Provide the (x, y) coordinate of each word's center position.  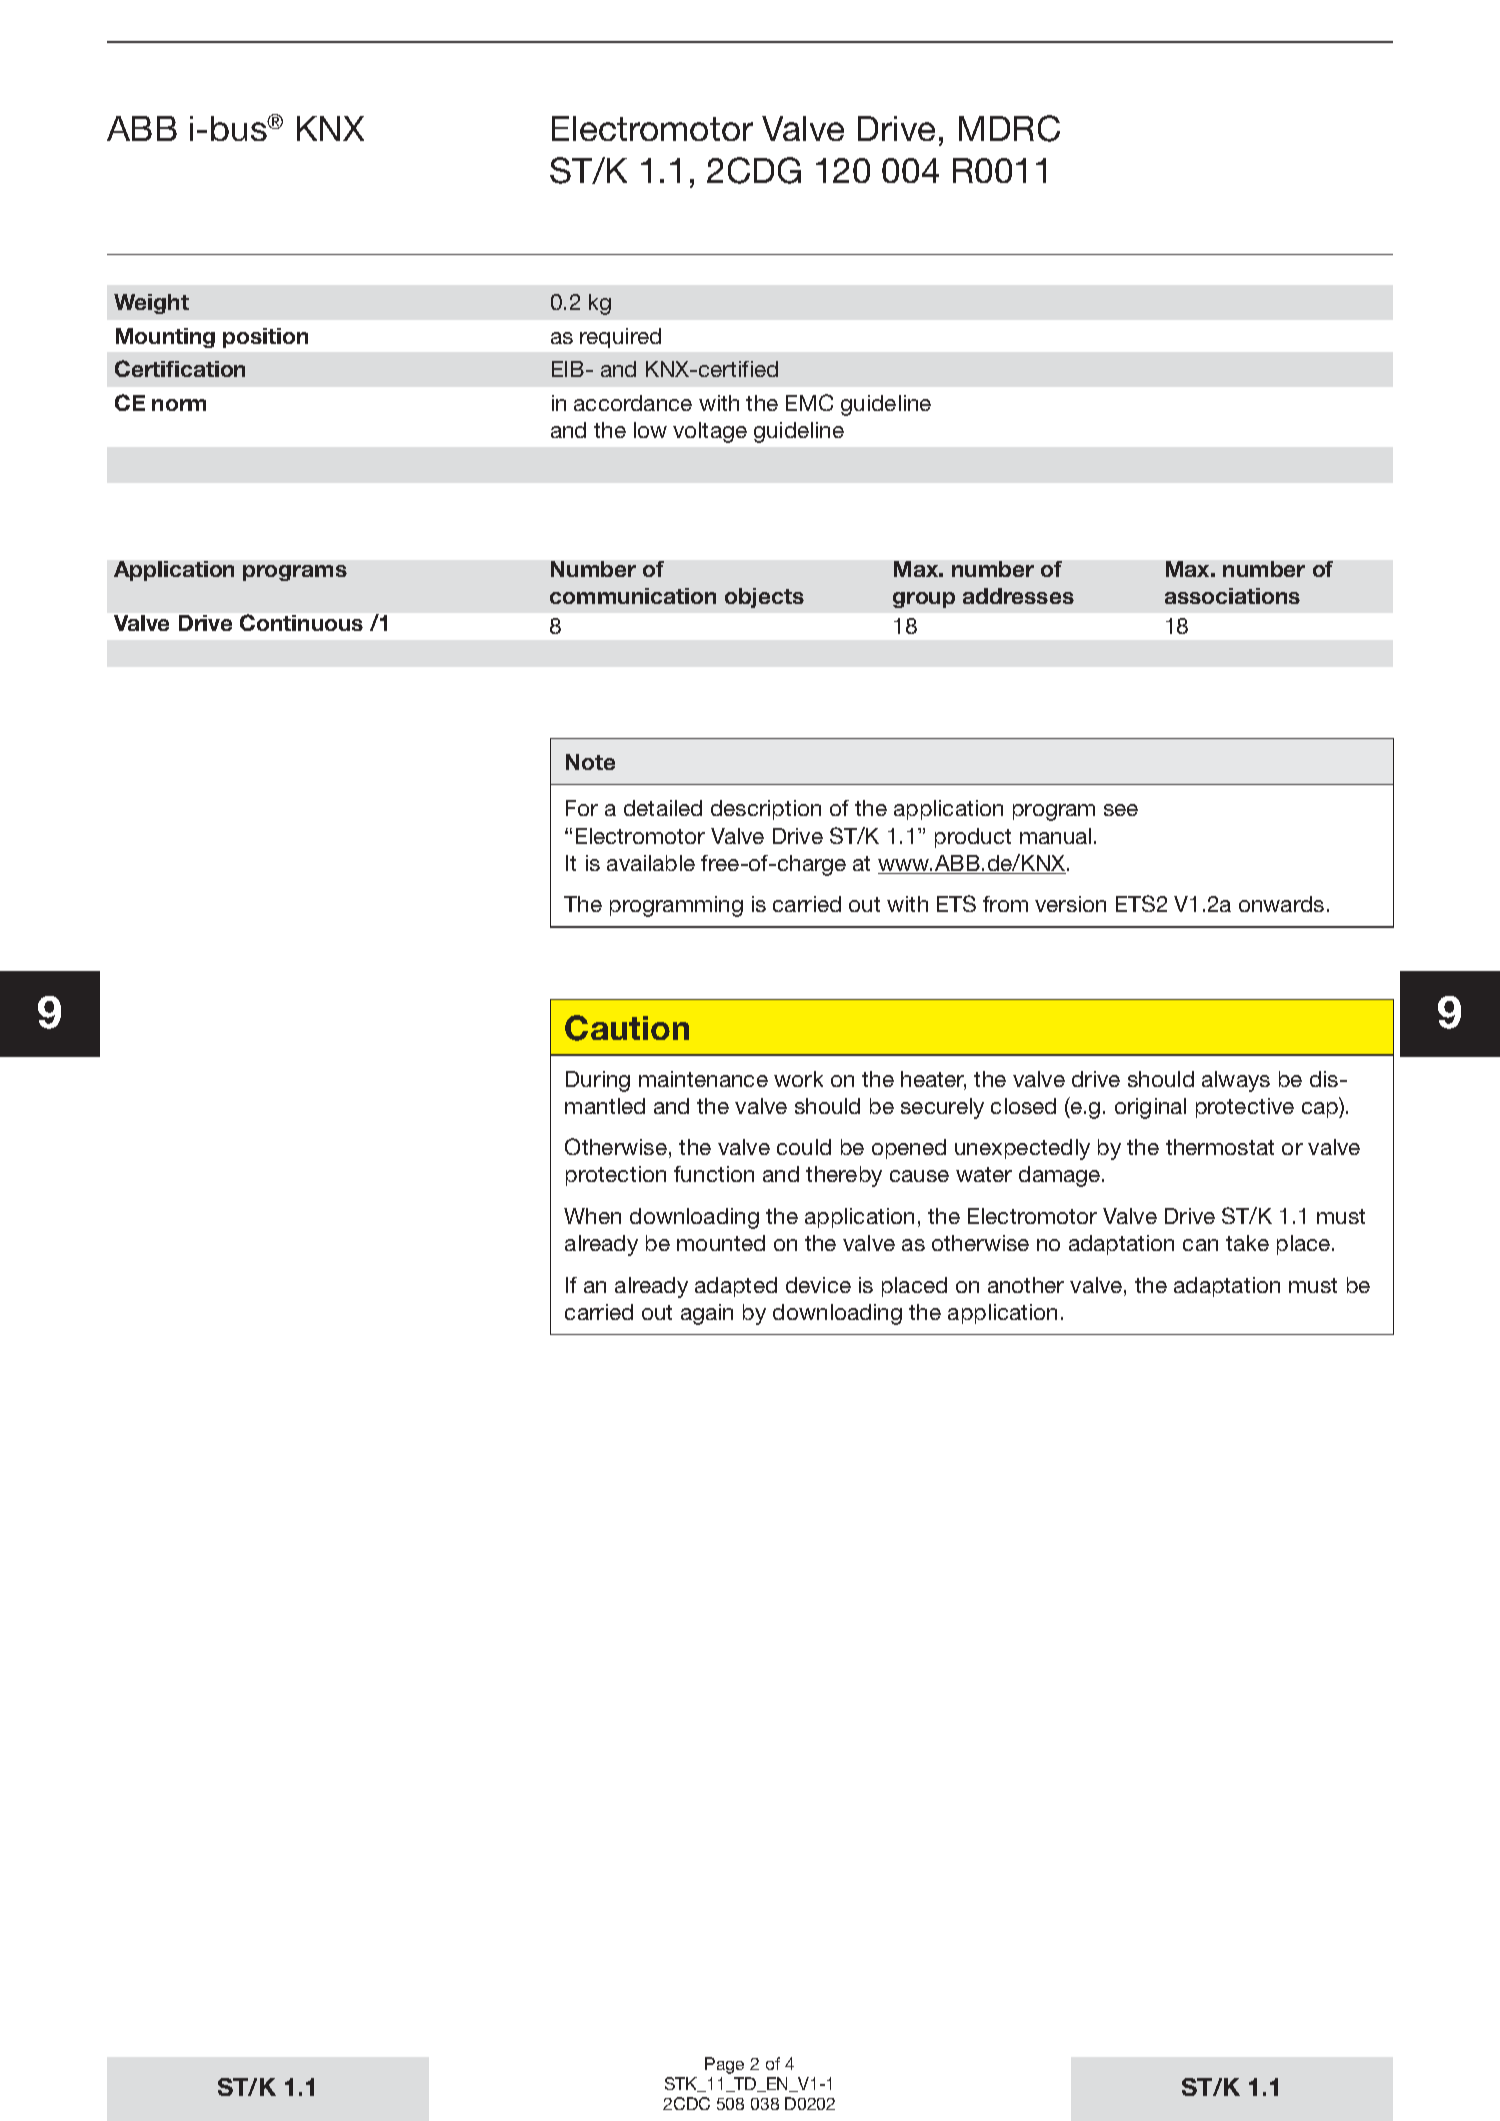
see (1121, 810)
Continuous (301, 622)
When (592, 1216)
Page (724, 2065)
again (707, 1314)
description (766, 810)
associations (1232, 596)
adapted (736, 1287)
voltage (710, 432)
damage (1061, 1176)
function (714, 1174)
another (1026, 1285)
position (265, 338)
